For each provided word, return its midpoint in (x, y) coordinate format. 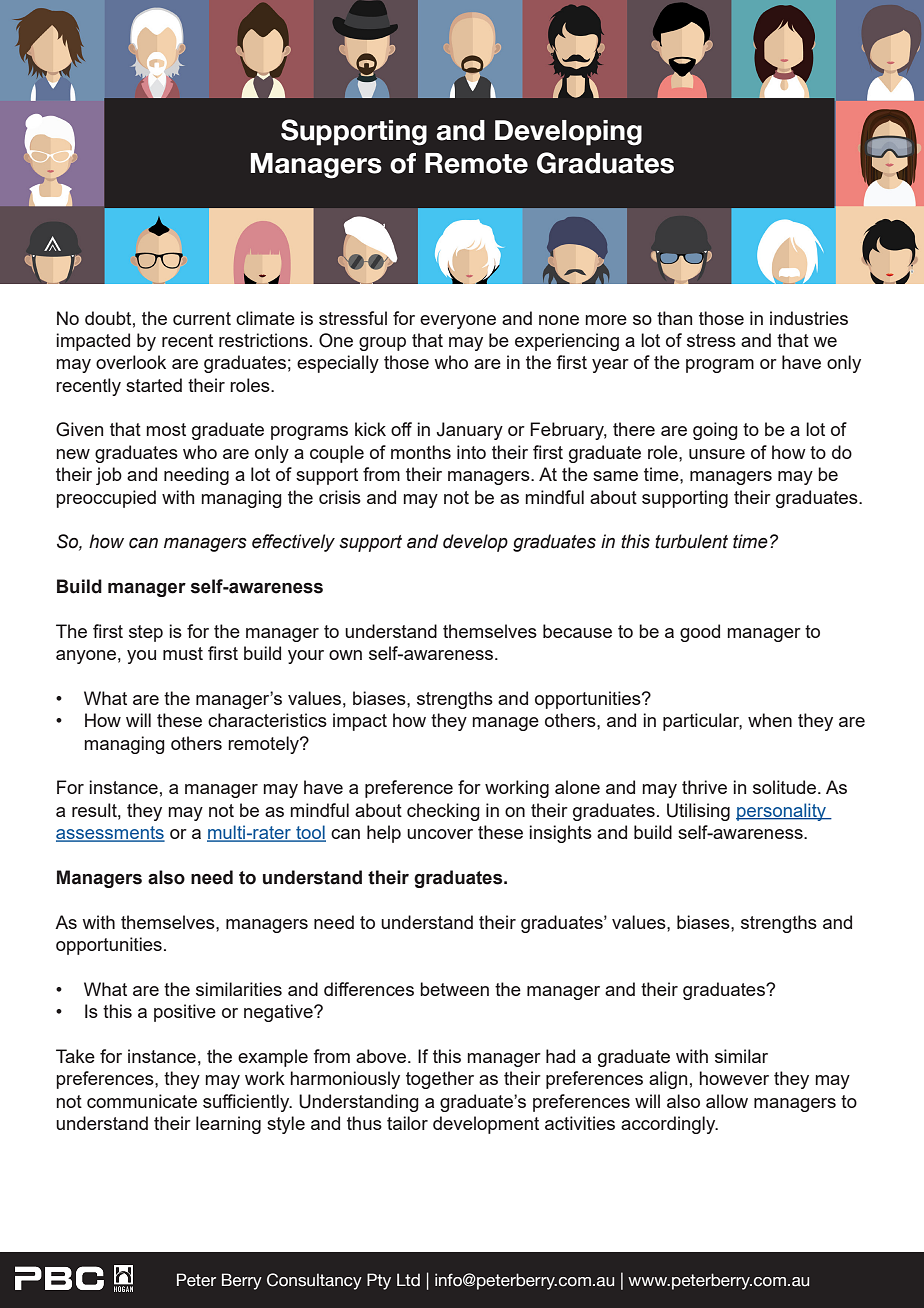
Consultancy (314, 1281)
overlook (131, 362)
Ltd (408, 1280)
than (674, 318)
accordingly (669, 1125)
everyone (458, 322)
